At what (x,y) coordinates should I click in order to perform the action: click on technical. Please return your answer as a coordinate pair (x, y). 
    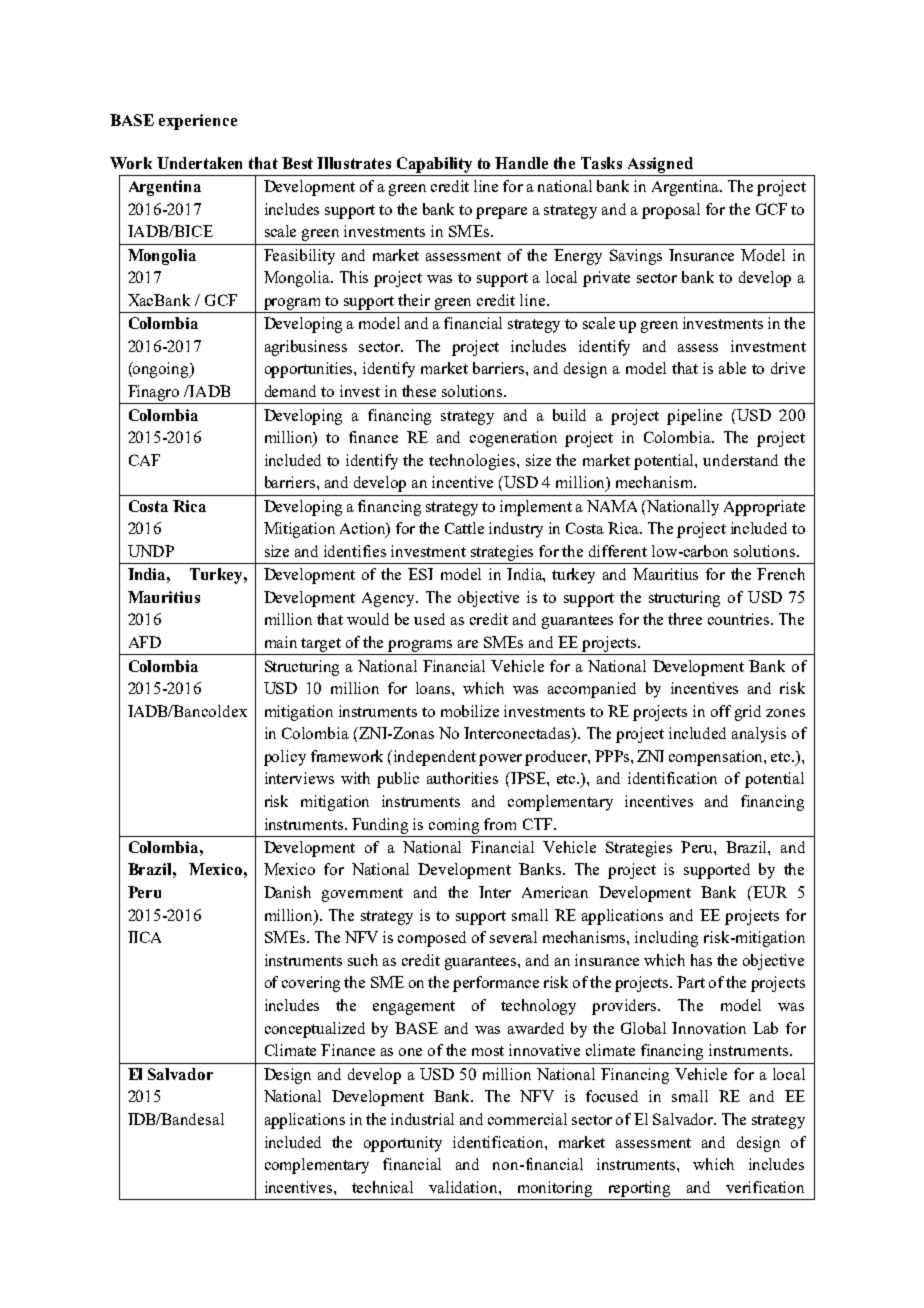
    Looking at the image, I should click on (382, 1187).
